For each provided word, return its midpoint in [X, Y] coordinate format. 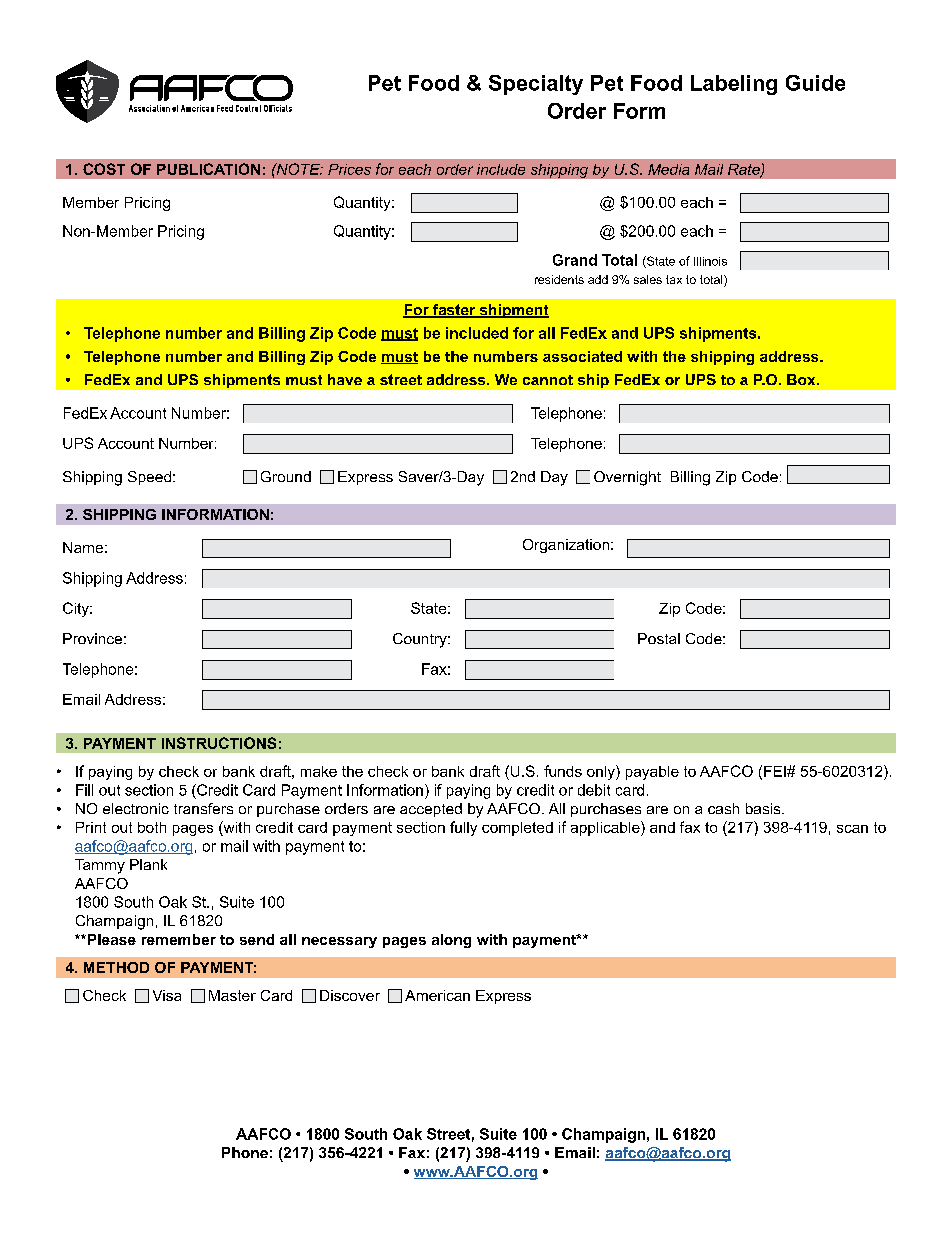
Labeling [734, 85]
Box [802, 379]
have [345, 379]
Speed [149, 478]
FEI [776, 771]
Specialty [536, 85]
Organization [566, 546]
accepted [431, 810]
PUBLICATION [208, 169]
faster [454, 311]
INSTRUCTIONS [219, 743]
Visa [167, 995]
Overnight [627, 478]
